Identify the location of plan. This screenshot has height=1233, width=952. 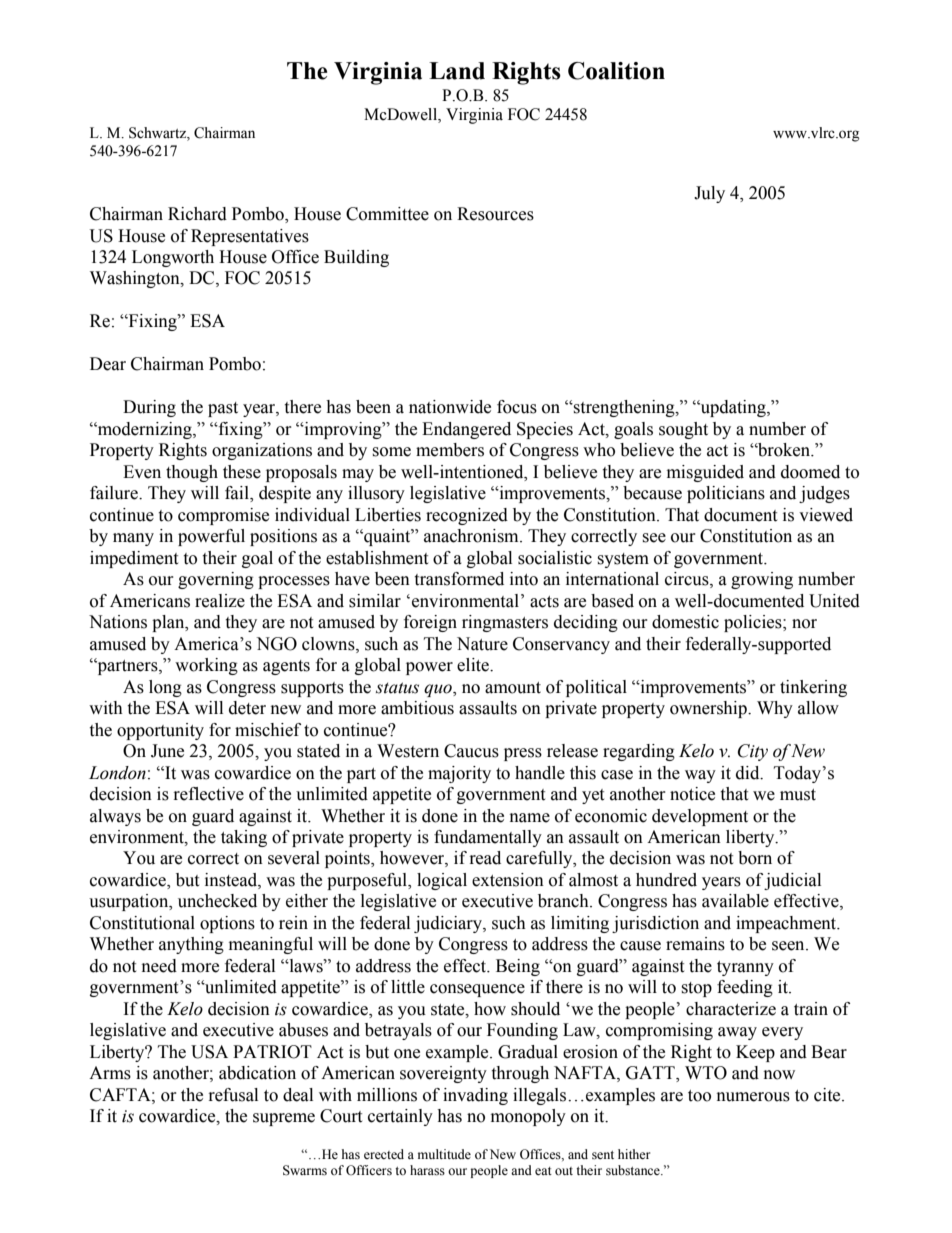
(169, 623).
